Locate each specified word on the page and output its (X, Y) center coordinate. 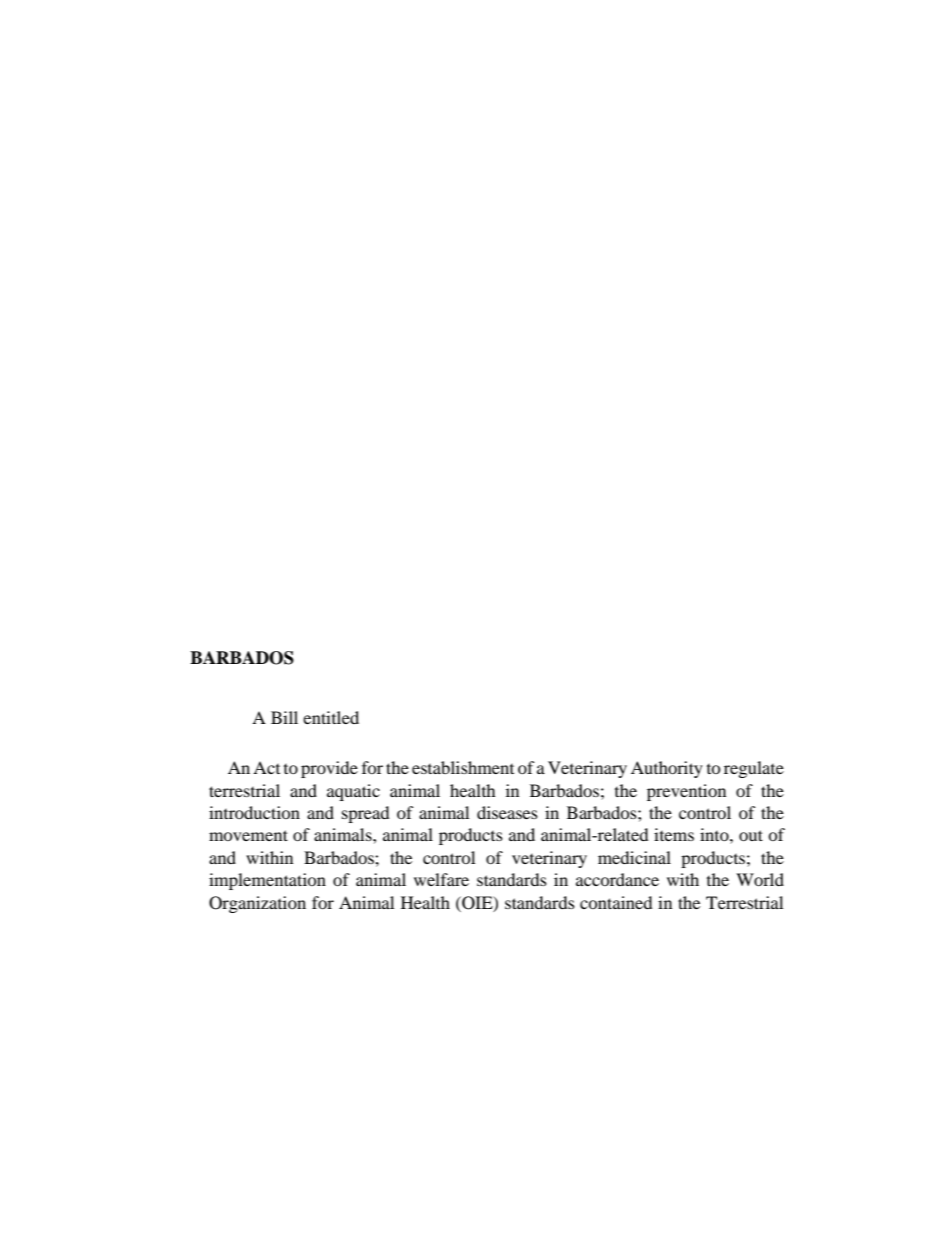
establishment (463, 767)
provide (329, 769)
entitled (331, 717)
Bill (284, 717)
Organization (257, 904)
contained (616, 902)
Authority (667, 769)
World (760, 879)
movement (248, 835)
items (674, 834)
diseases (507, 812)
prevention (686, 792)
